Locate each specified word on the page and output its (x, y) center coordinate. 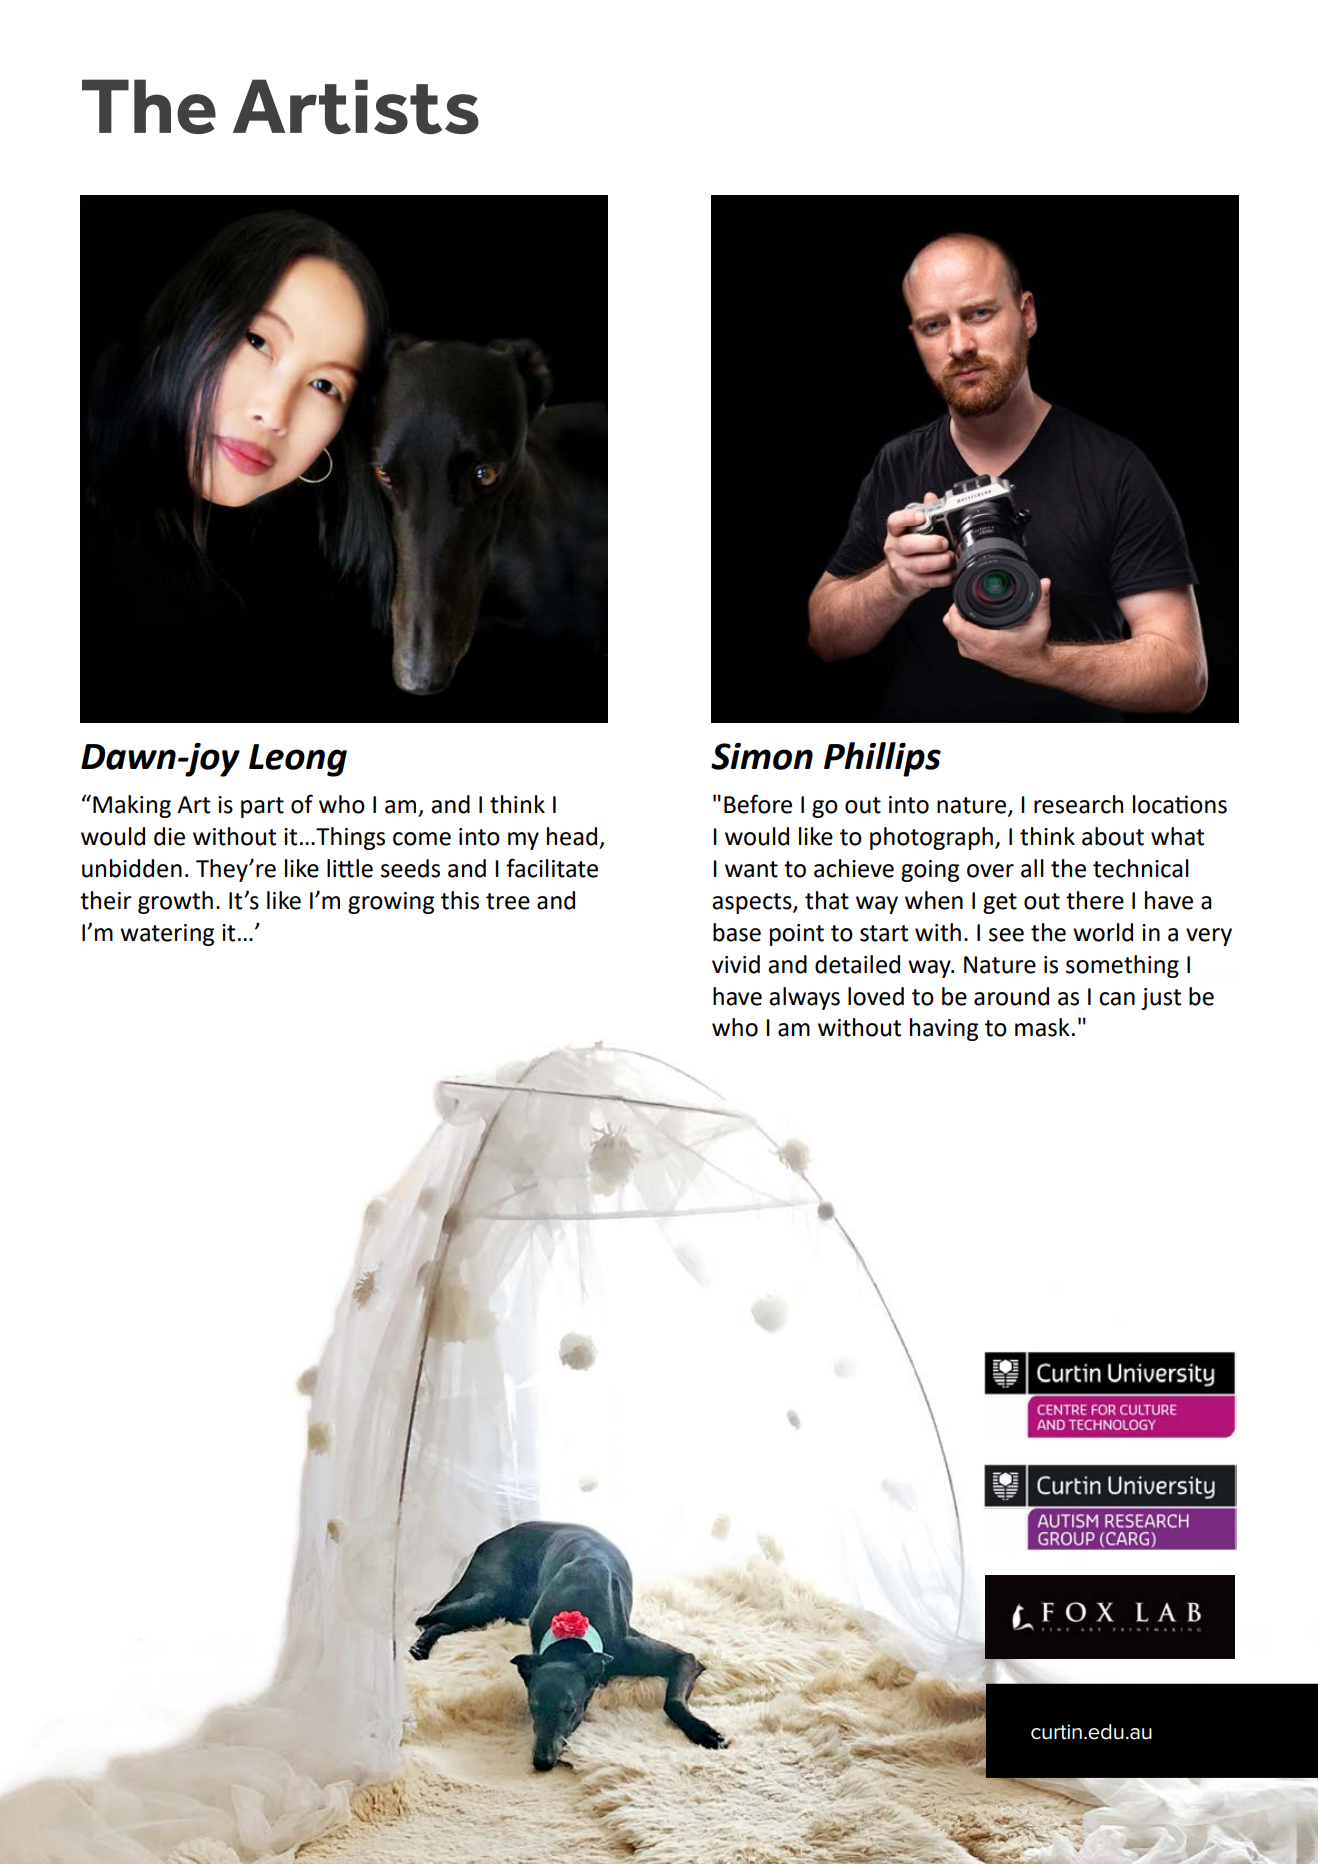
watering (167, 935)
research (1078, 804)
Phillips (882, 759)
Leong (298, 760)
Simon (762, 756)
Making (132, 806)
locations (1180, 804)
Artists (356, 106)
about (1113, 836)
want (751, 869)
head (572, 836)
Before (758, 804)
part (262, 807)
